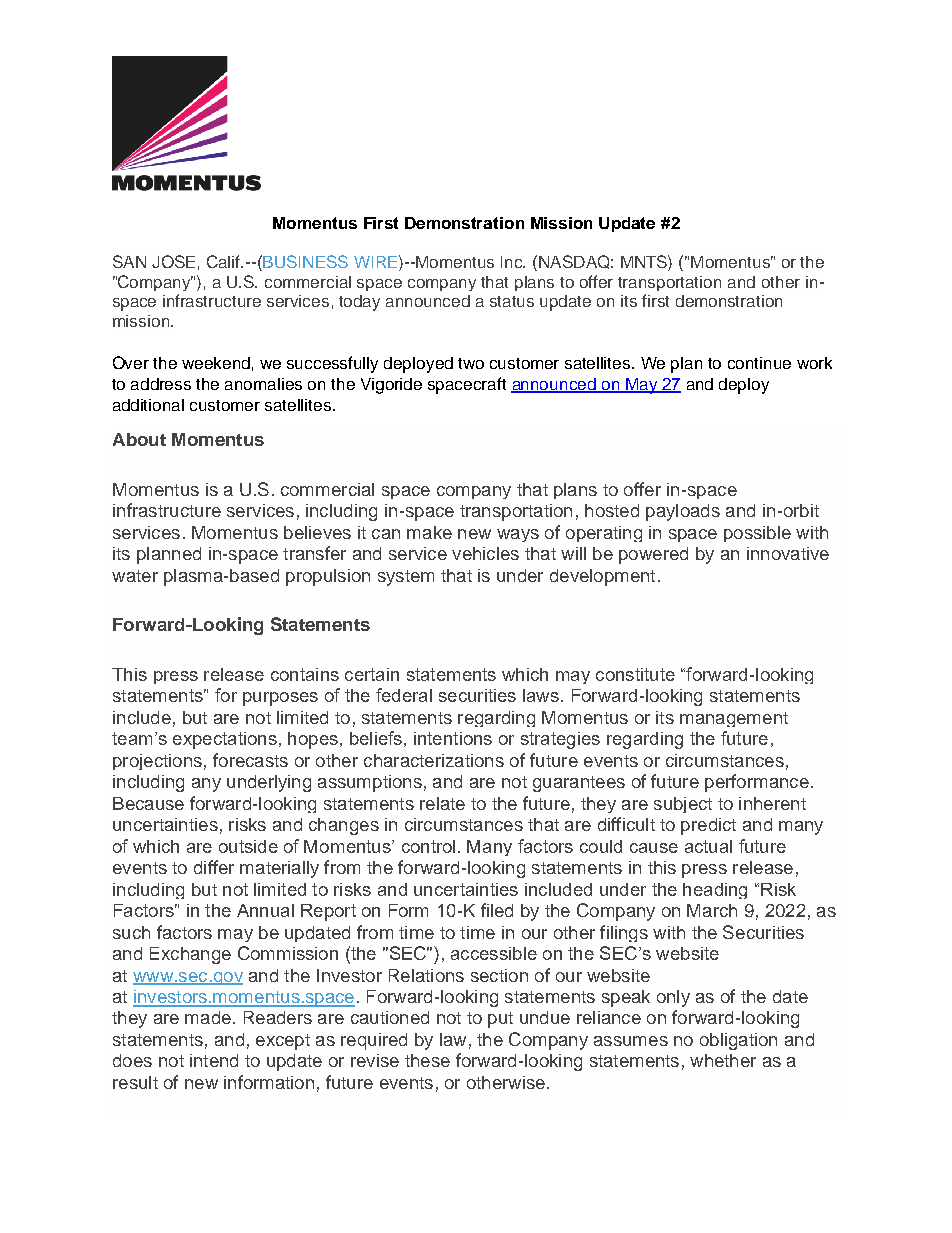 Image resolution: width=952 pixels, height=1233 pixels. Describe the element at coordinates (734, 719) in the page. I see `management` at that location.
